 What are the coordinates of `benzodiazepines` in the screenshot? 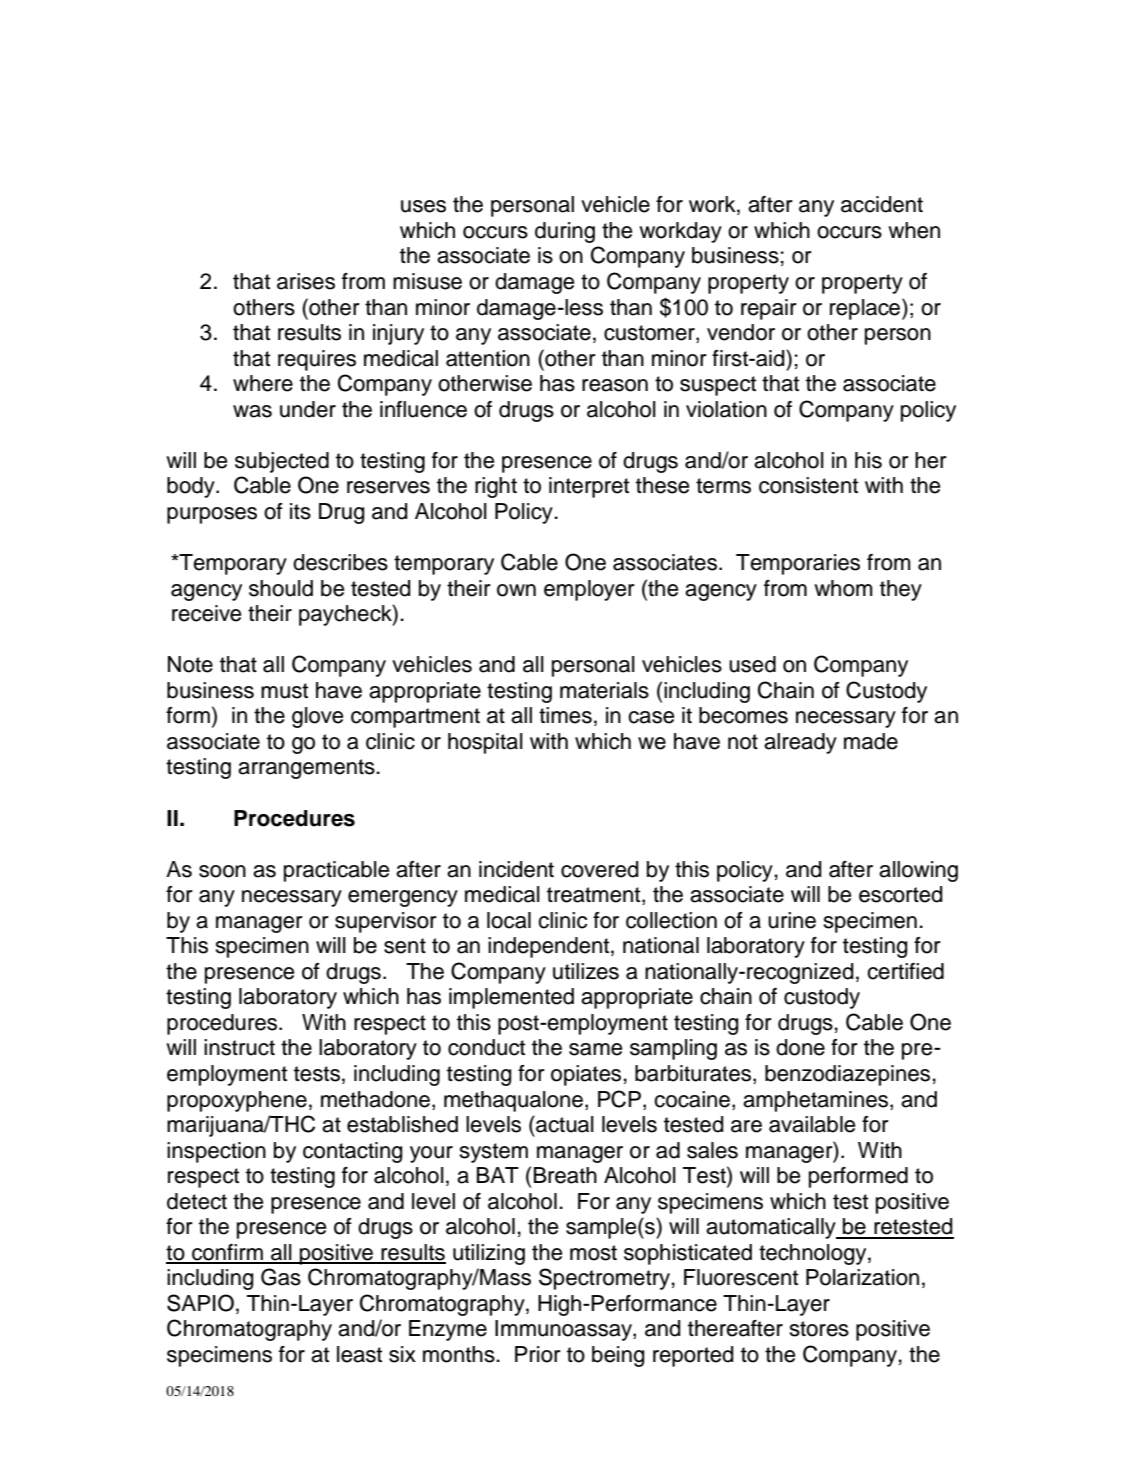 It's located at (847, 1075).
